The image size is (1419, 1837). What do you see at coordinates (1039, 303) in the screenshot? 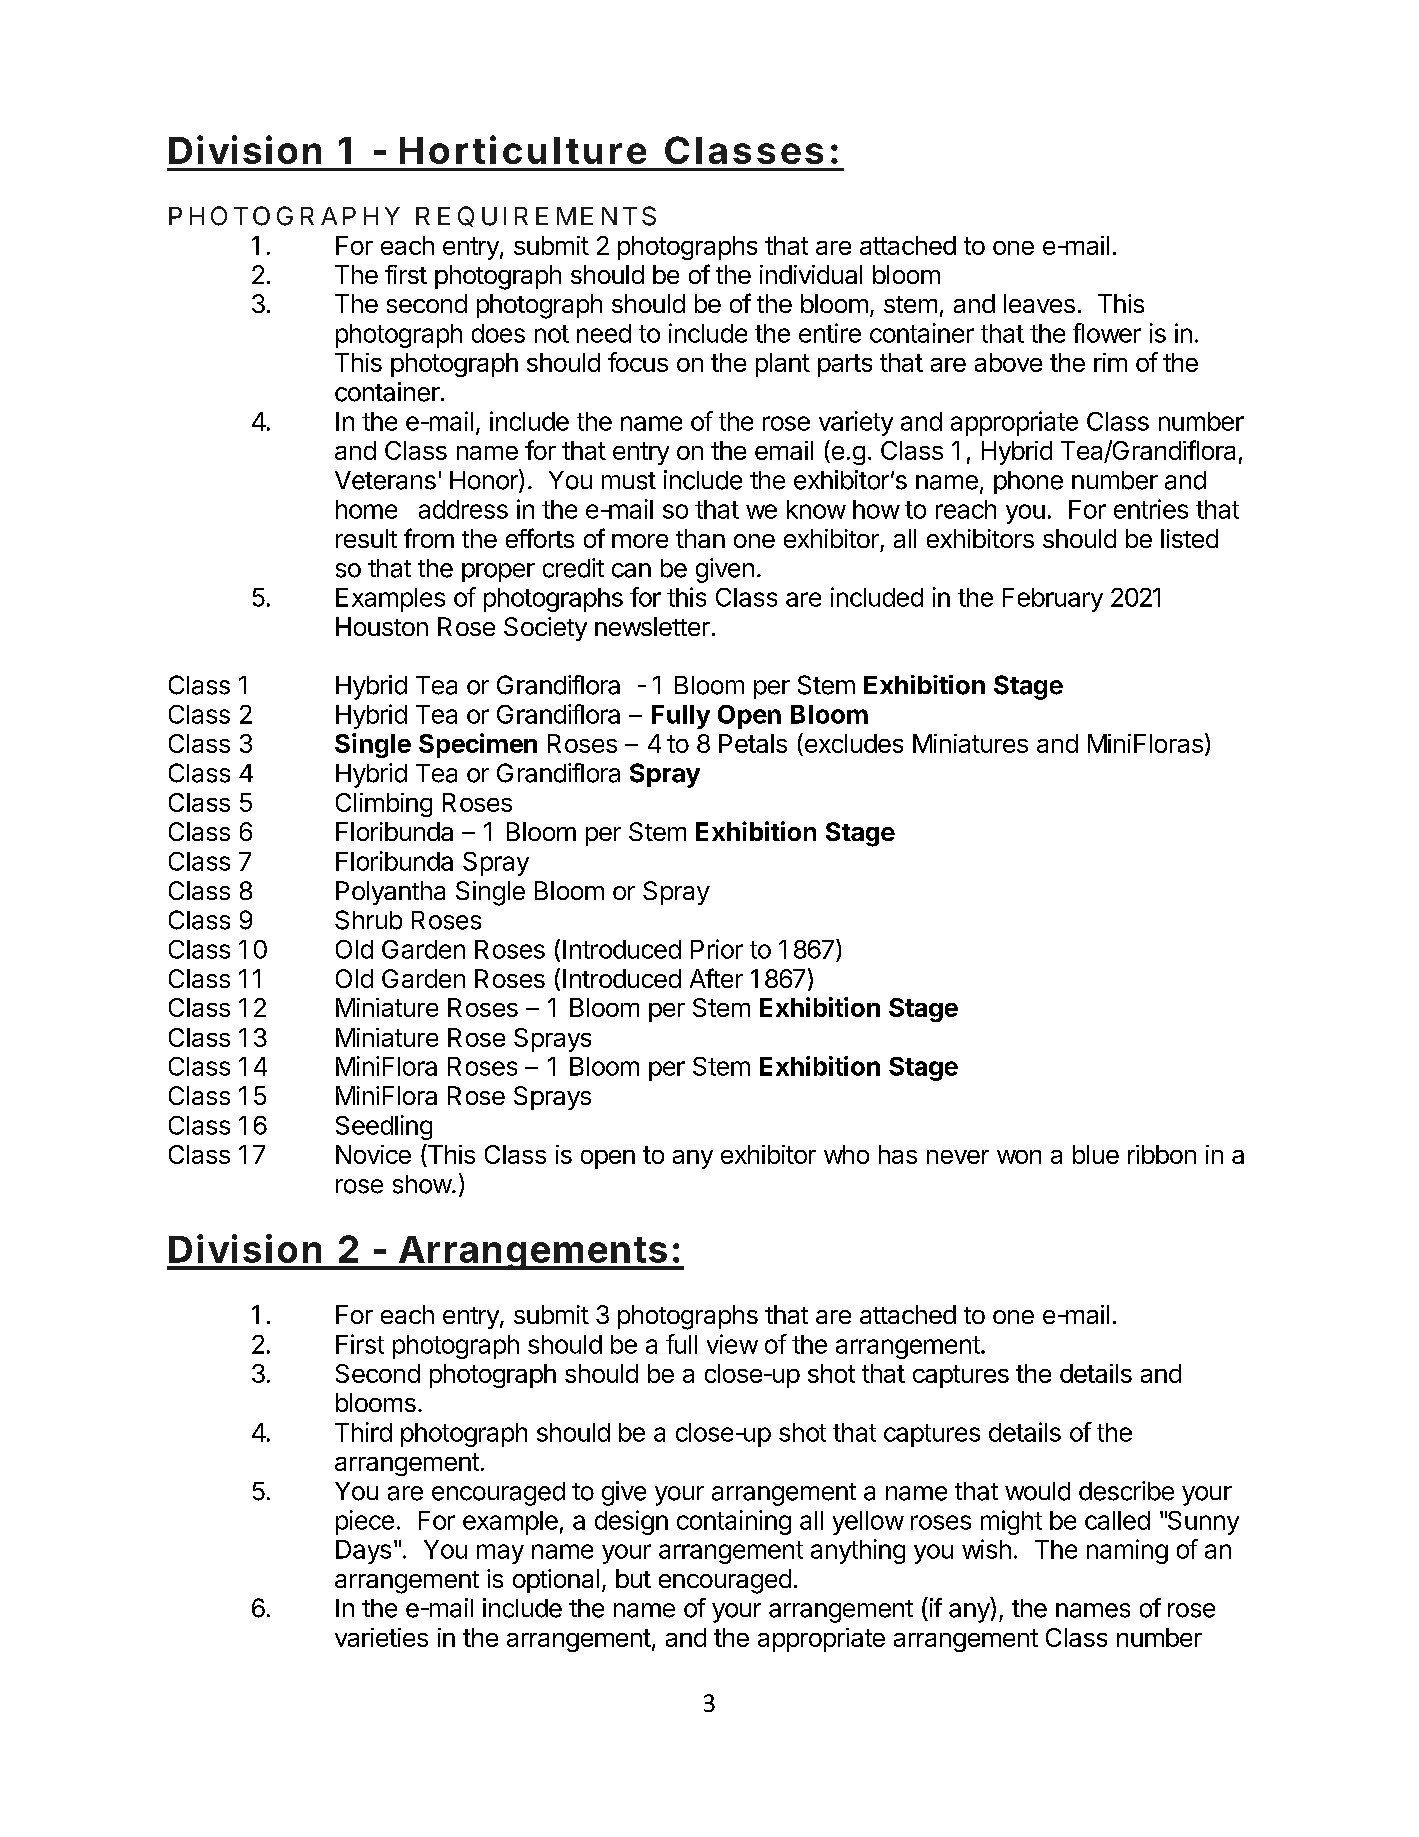
I see `leaves` at bounding box center [1039, 303].
